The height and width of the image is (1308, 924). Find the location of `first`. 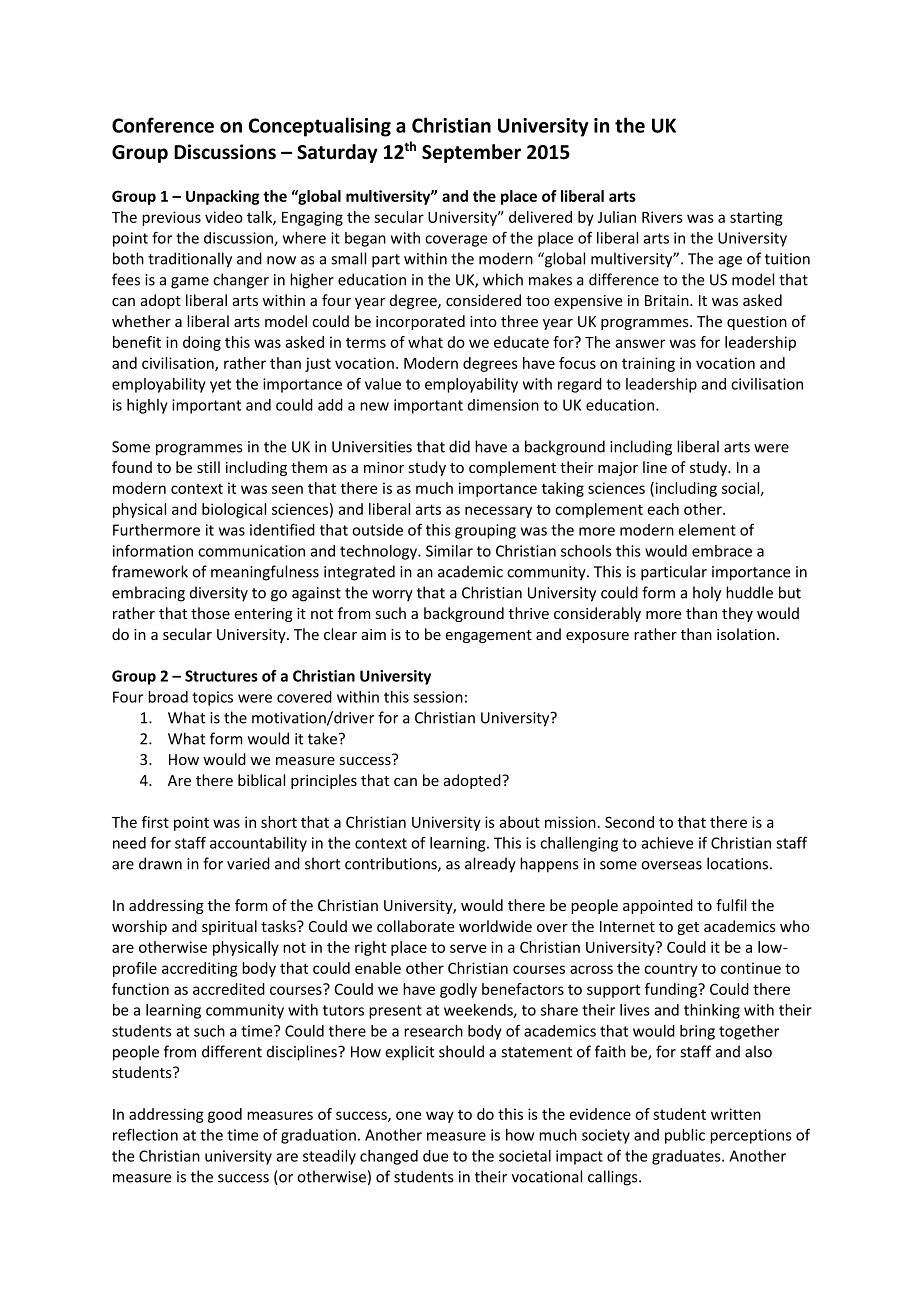

first is located at coordinates (155, 822).
